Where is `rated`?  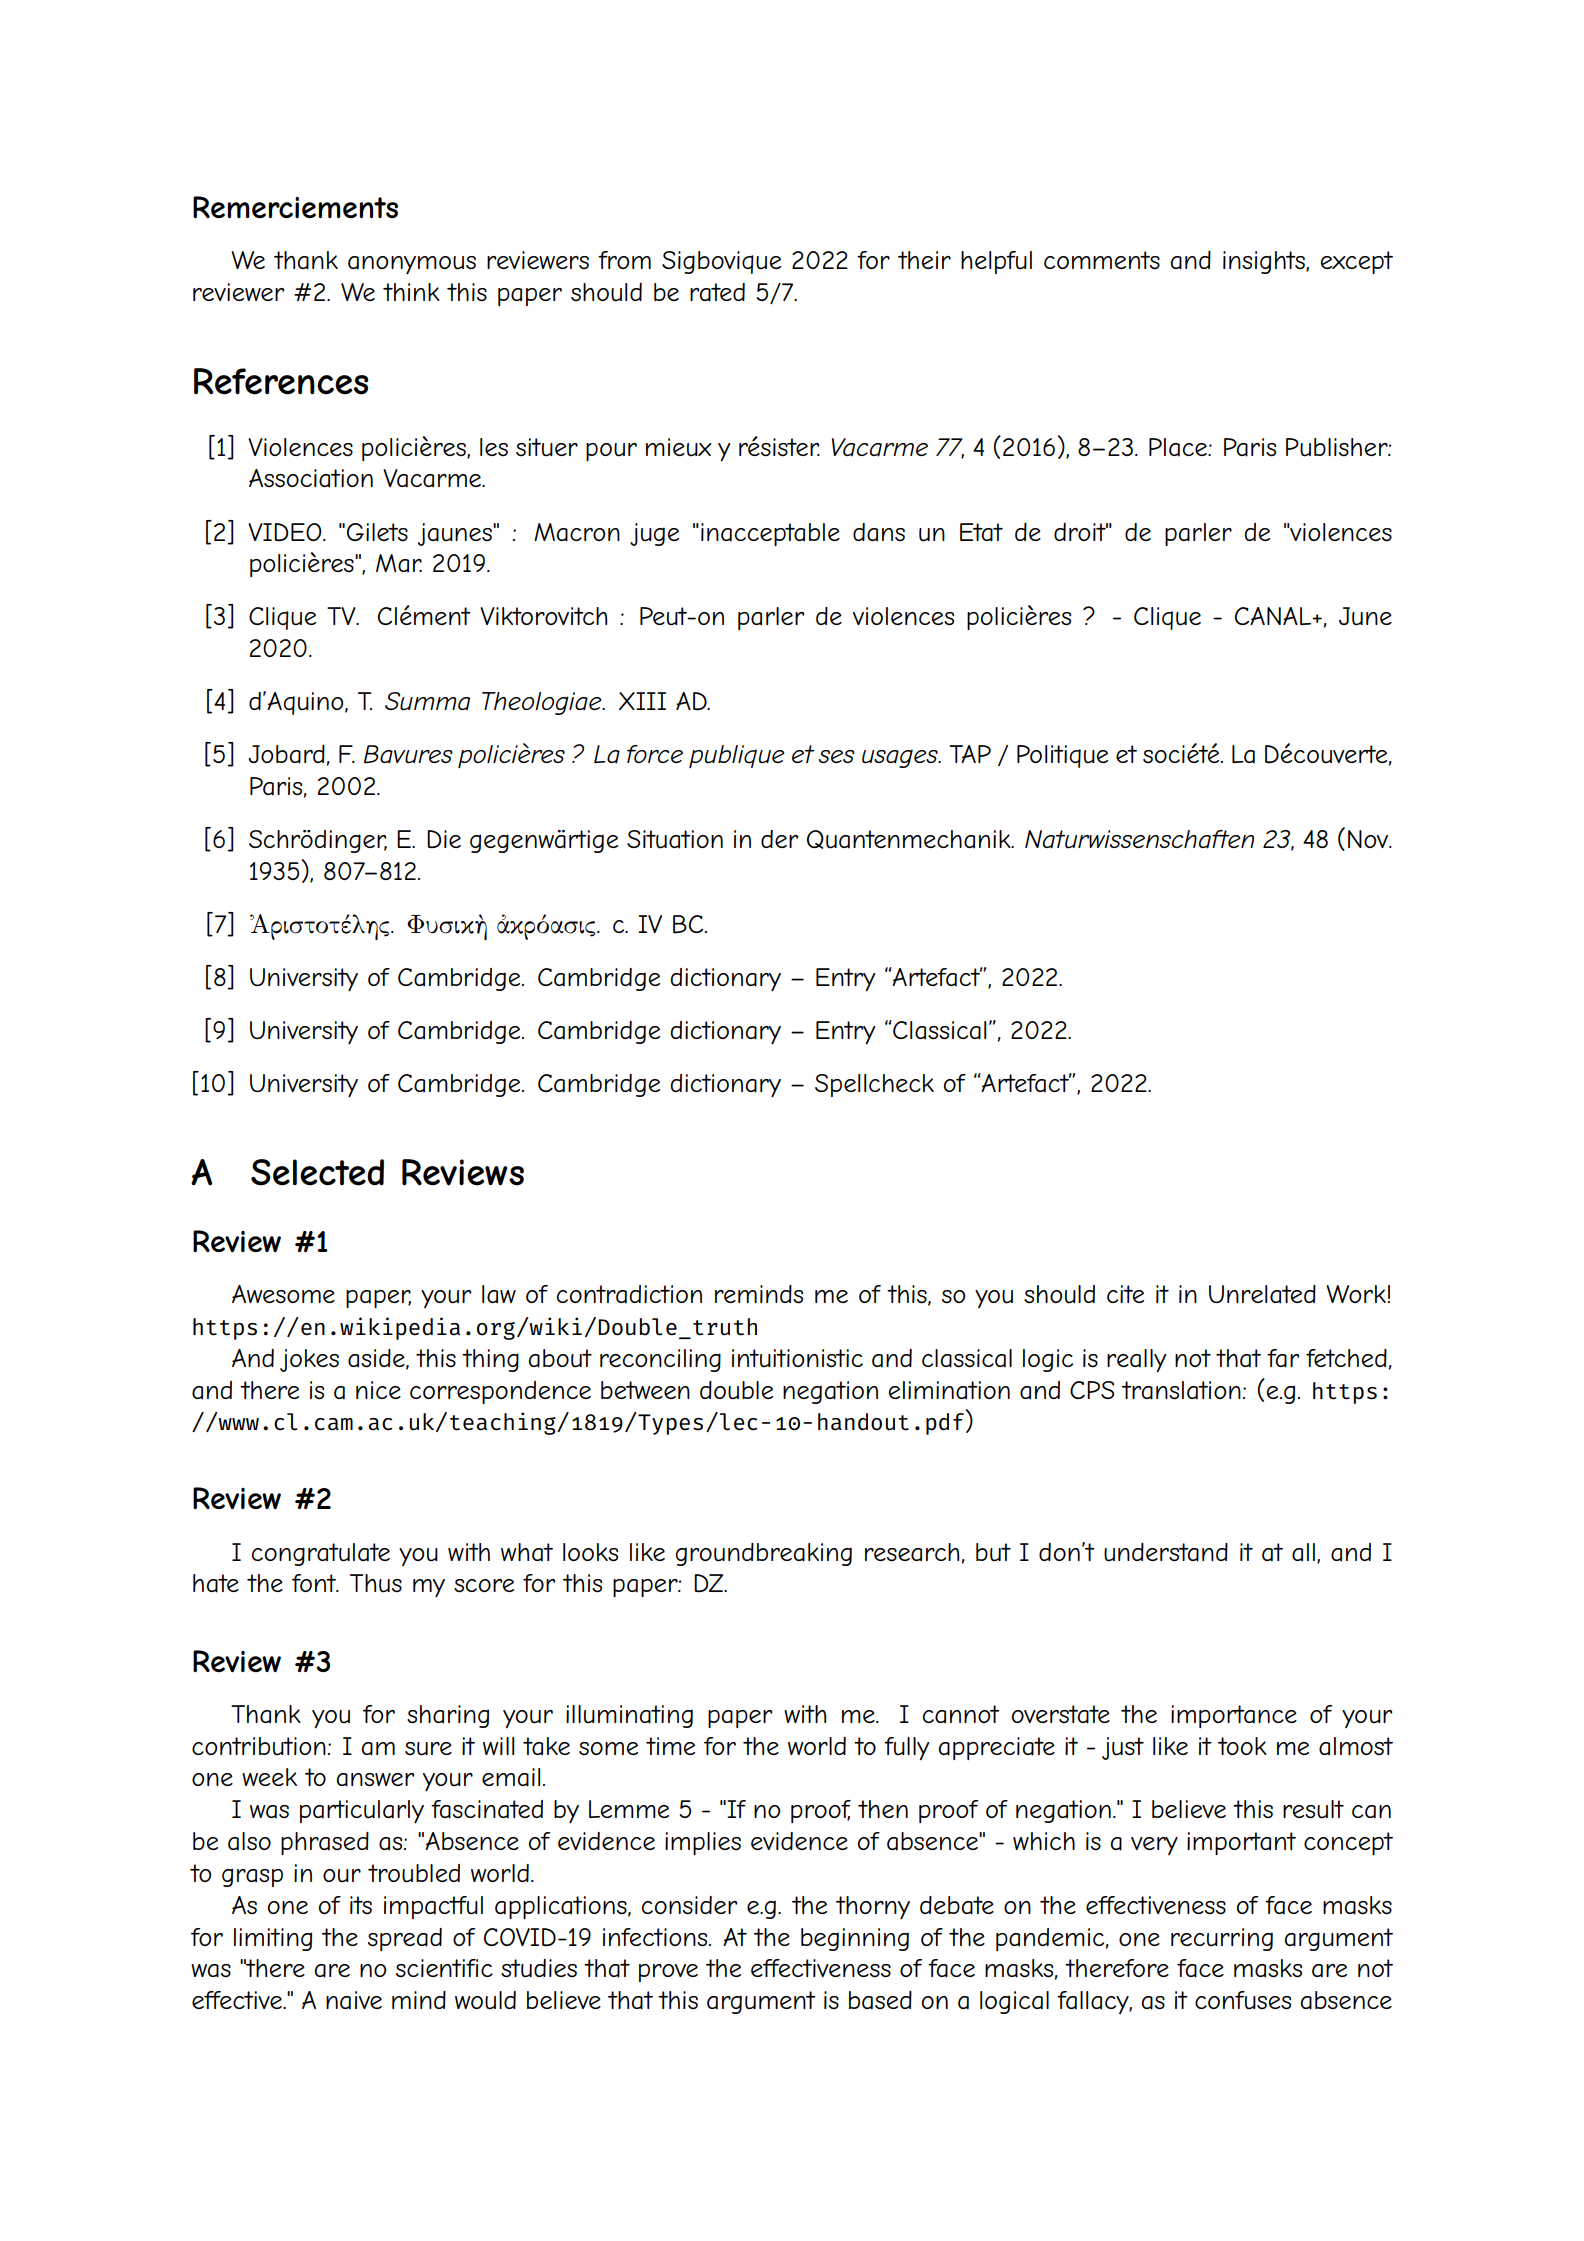 rated is located at coordinates (717, 292).
